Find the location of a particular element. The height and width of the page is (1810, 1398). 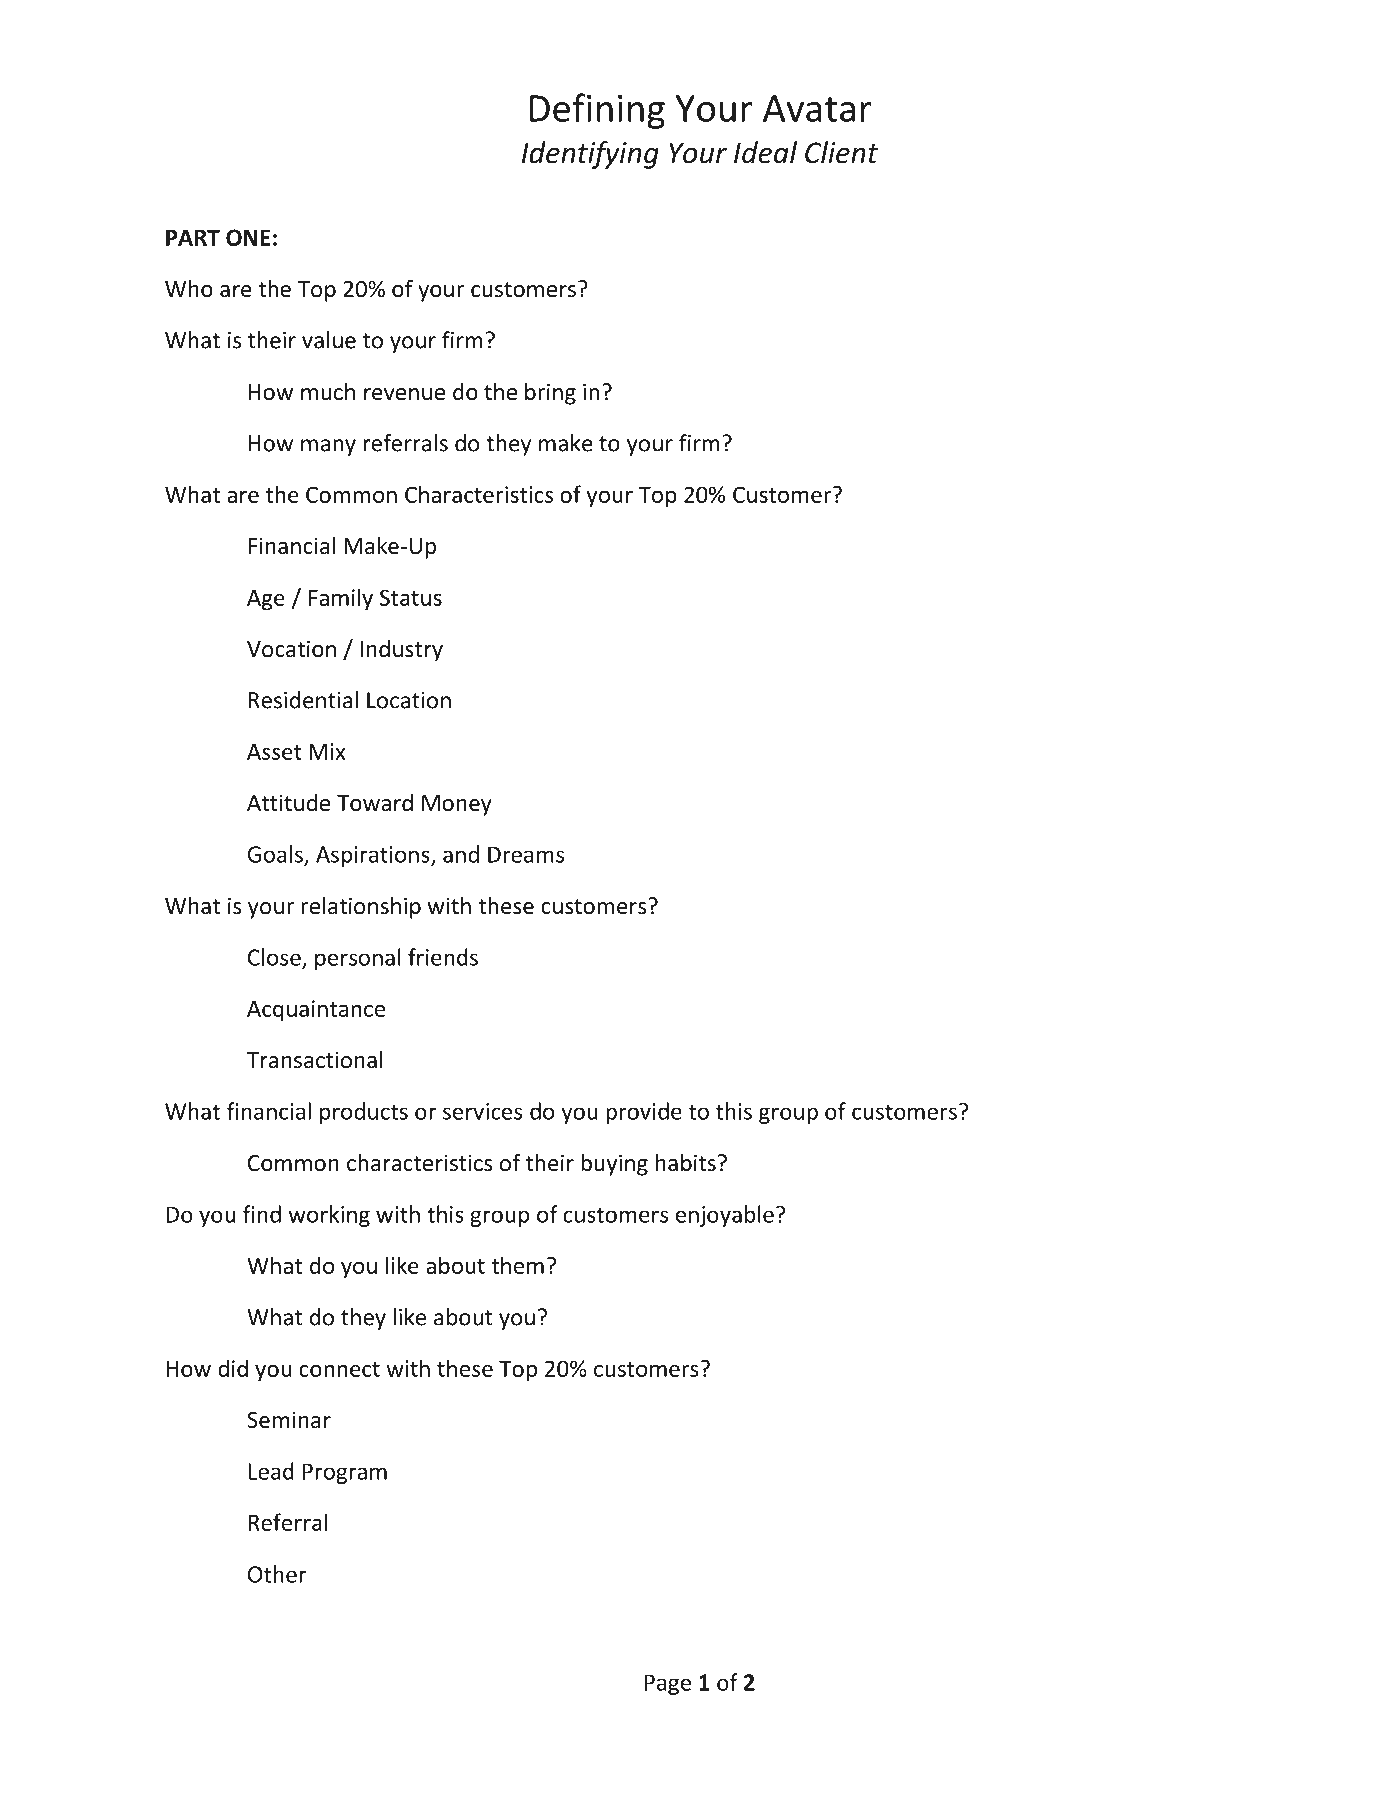

Client is located at coordinates (841, 152).
